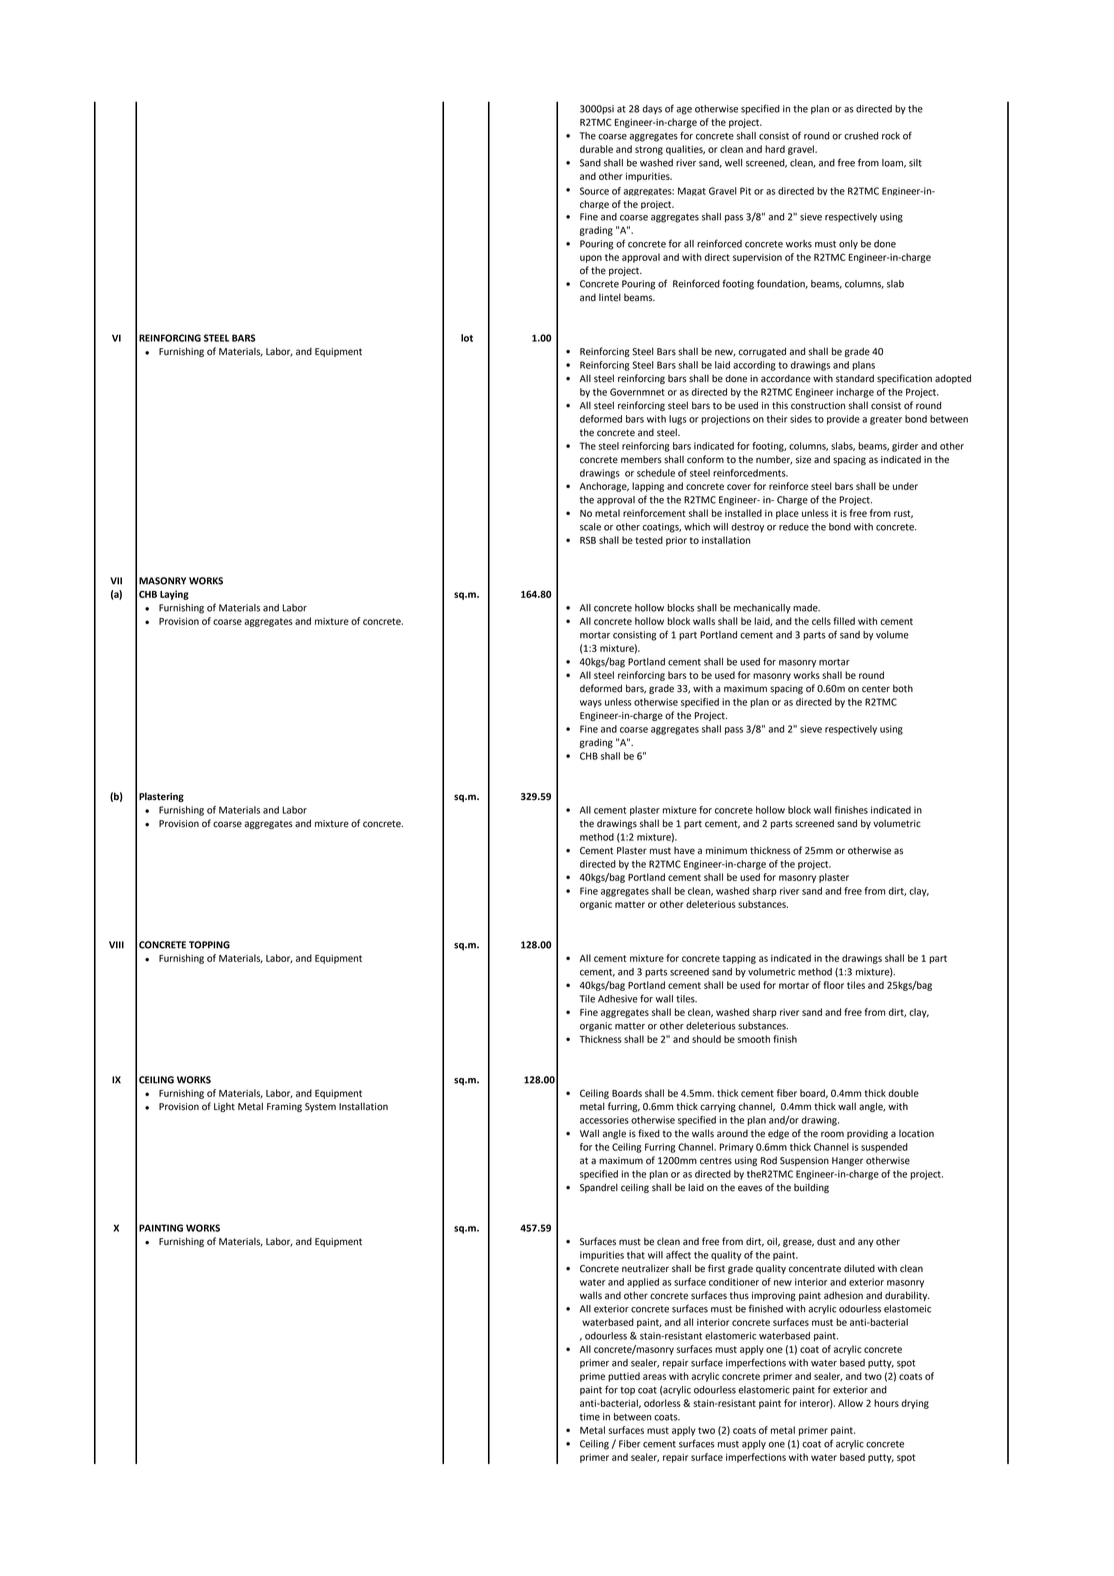  I want to click on Allow, so click(850, 1403).
